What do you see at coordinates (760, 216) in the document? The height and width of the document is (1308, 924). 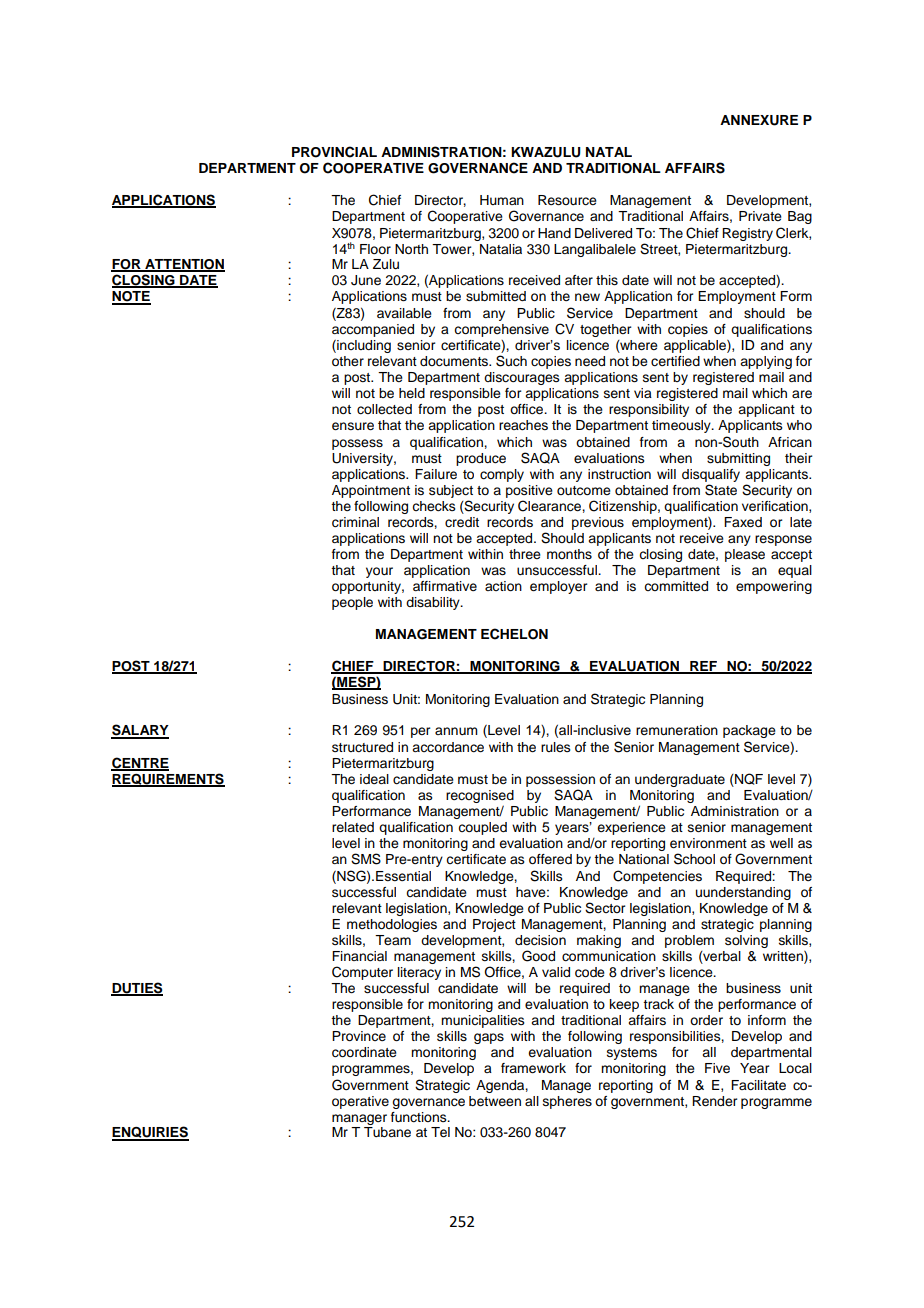 I see `Private` at bounding box center [760, 216].
